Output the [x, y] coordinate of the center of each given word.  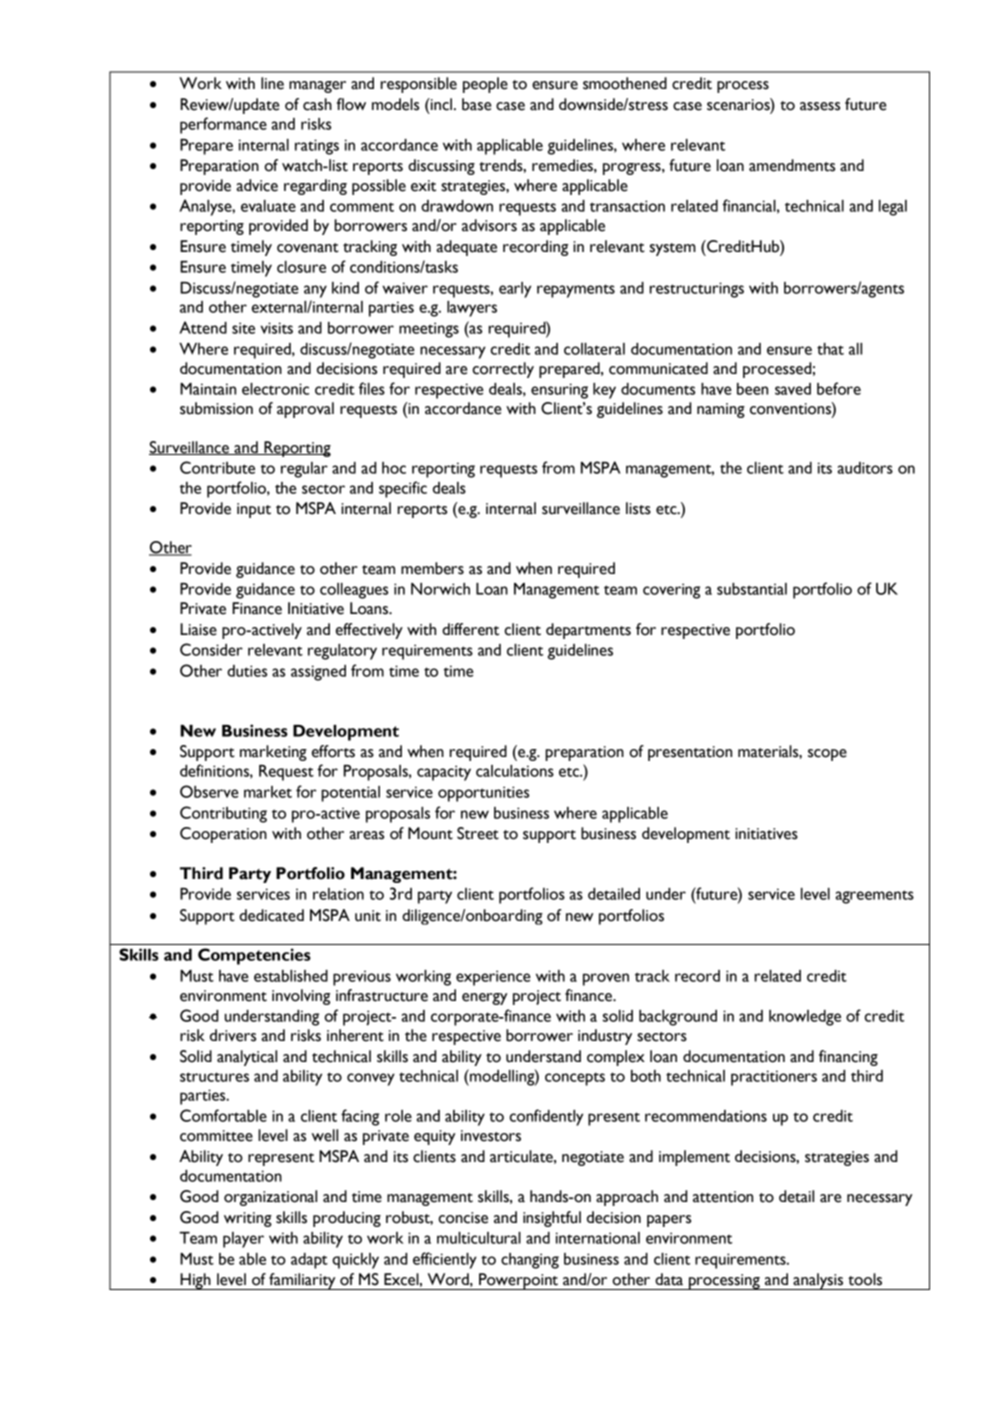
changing [530, 1261]
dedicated [271, 915]
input [254, 510]
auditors [865, 468]
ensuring [559, 391]
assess [820, 106]
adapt [309, 1261]
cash [317, 104]
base [476, 104]
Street [478, 833]
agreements [875, 897]
